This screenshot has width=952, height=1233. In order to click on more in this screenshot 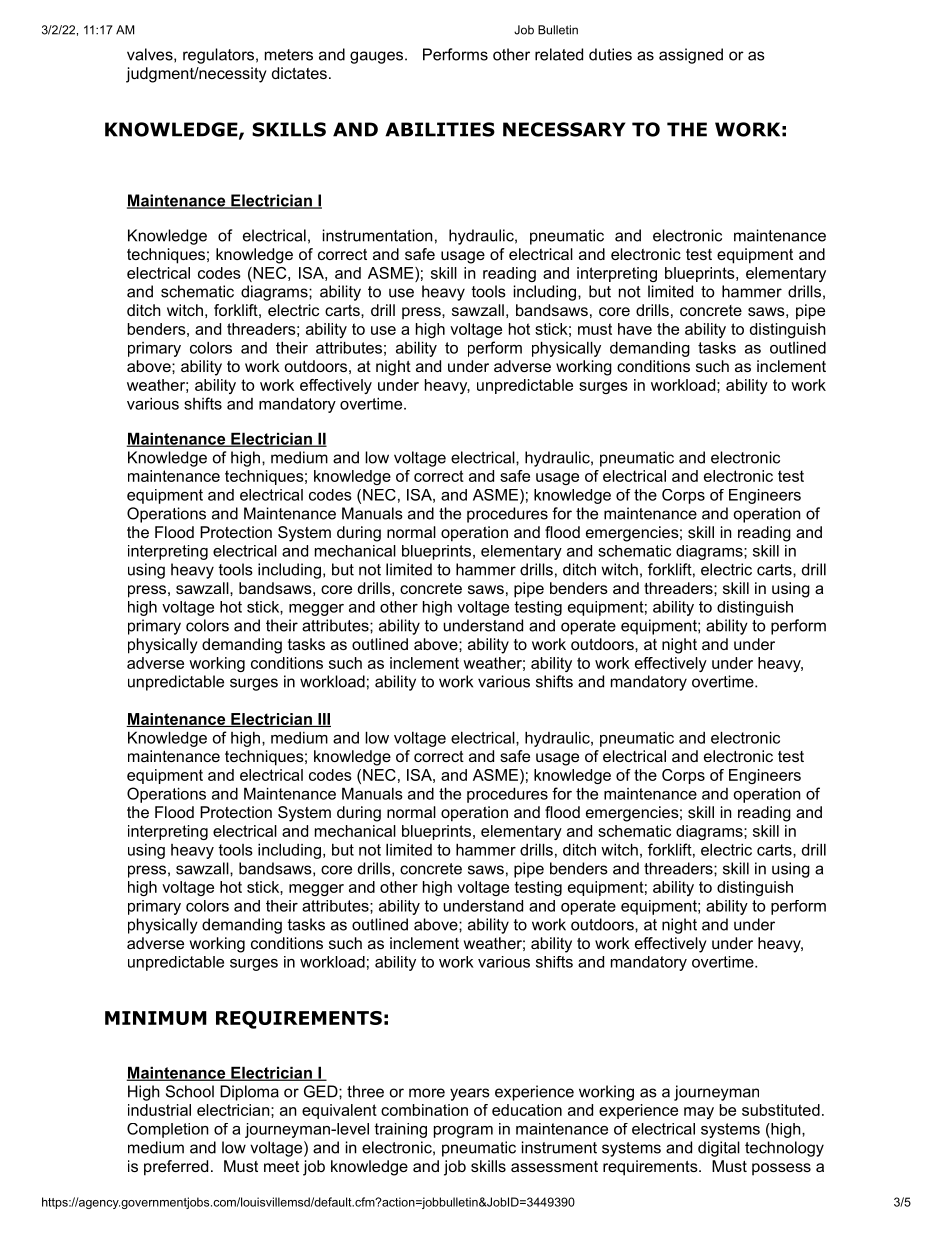, I will do `click(427, 1093)`.
